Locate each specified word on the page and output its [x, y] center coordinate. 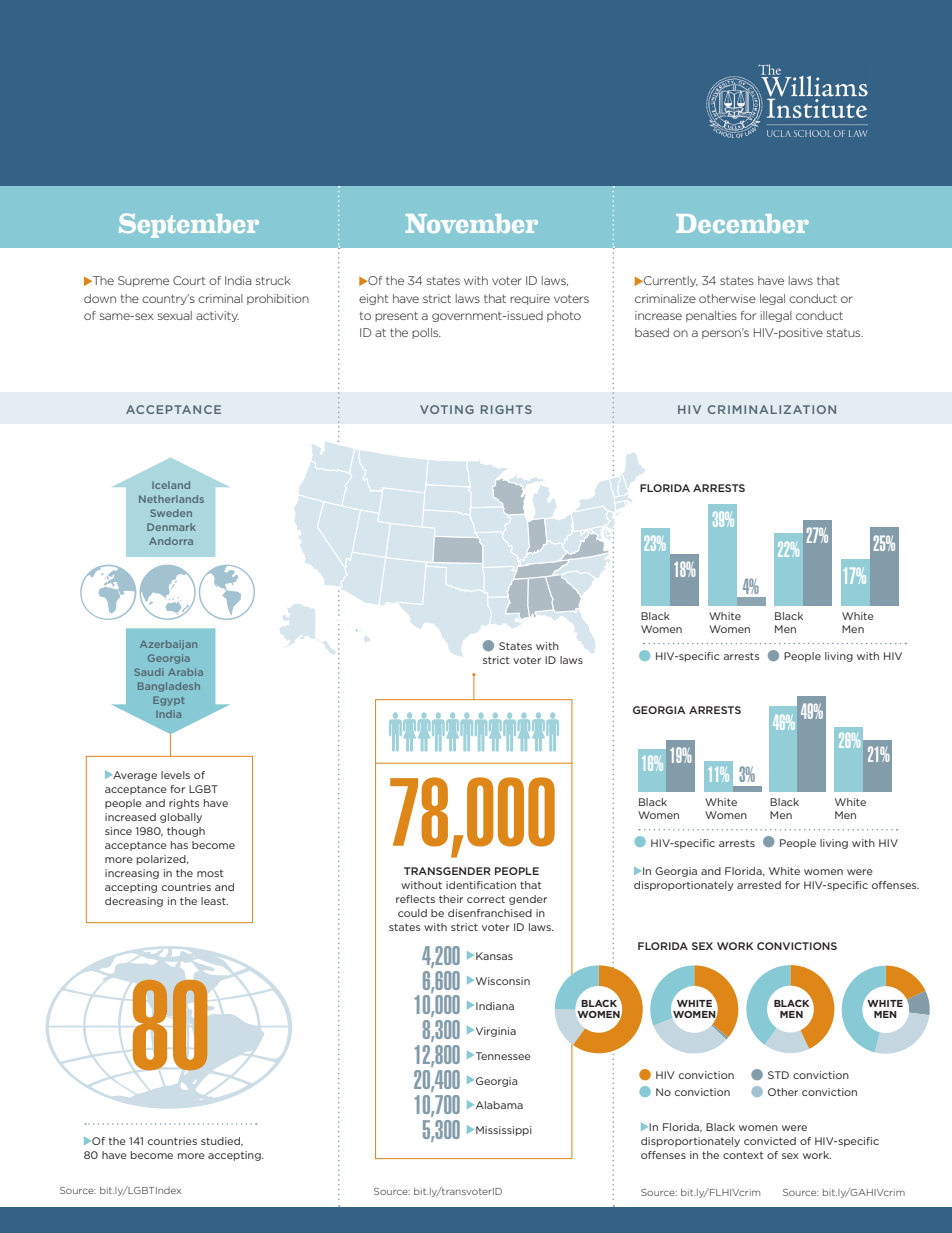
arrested [759, 885]
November [472, 223]
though [186, 832]
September [189, 225]
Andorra [171, 541]
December [742, 223]
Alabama [498, 1105]
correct [486, 899]
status [845, 333]
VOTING [447, 409]
